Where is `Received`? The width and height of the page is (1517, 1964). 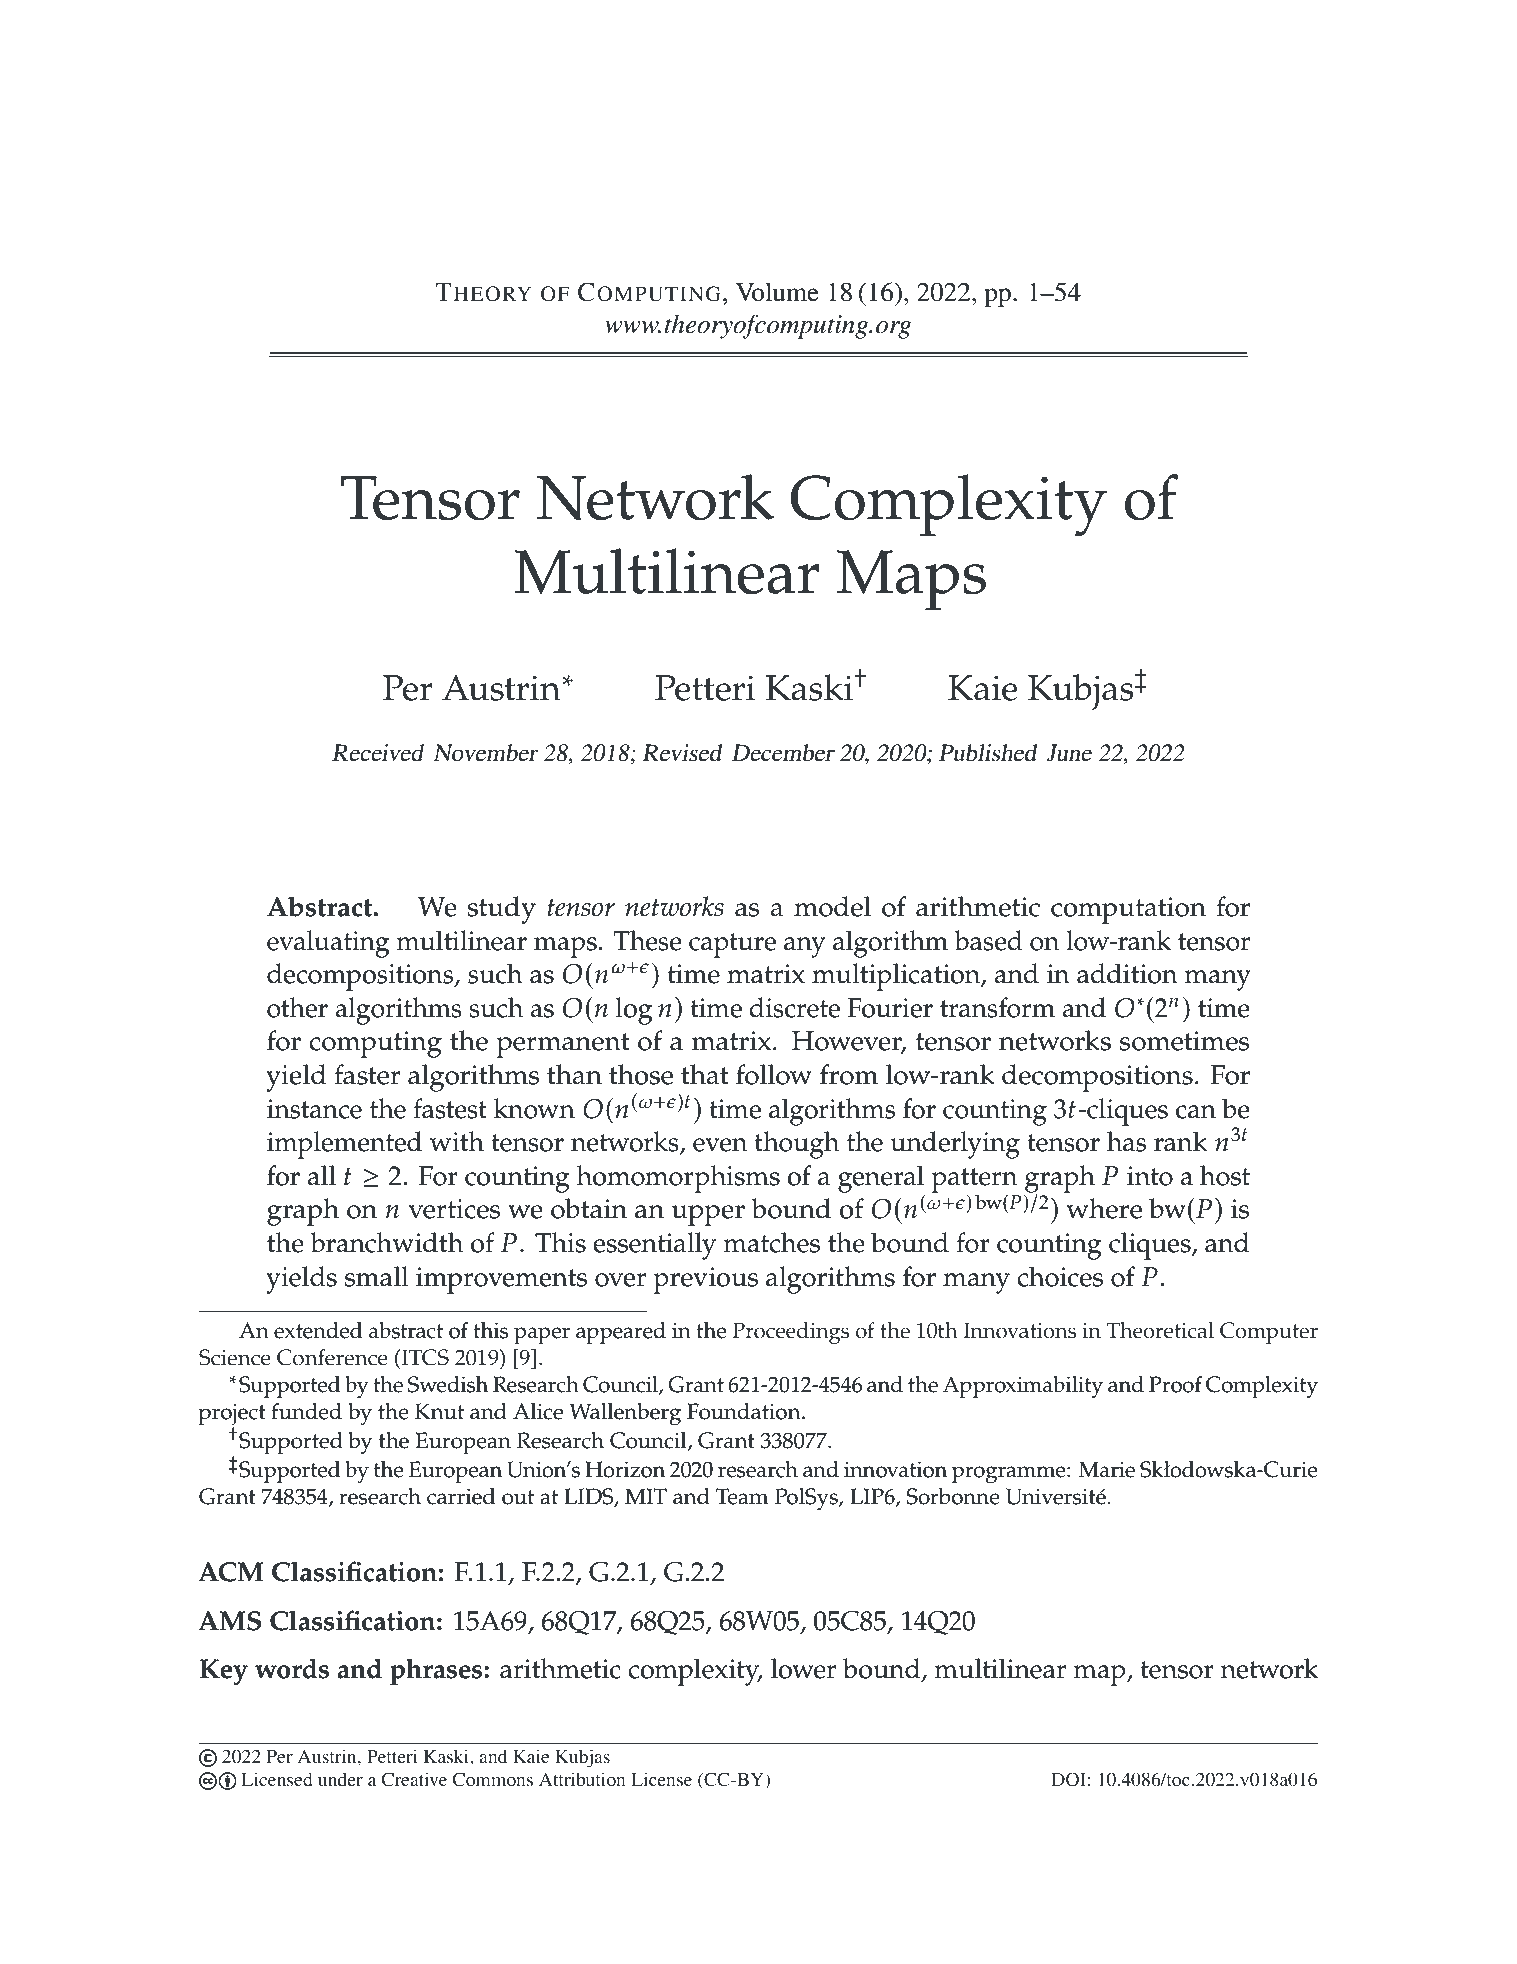 Received is located at coordinates (378, 753).
